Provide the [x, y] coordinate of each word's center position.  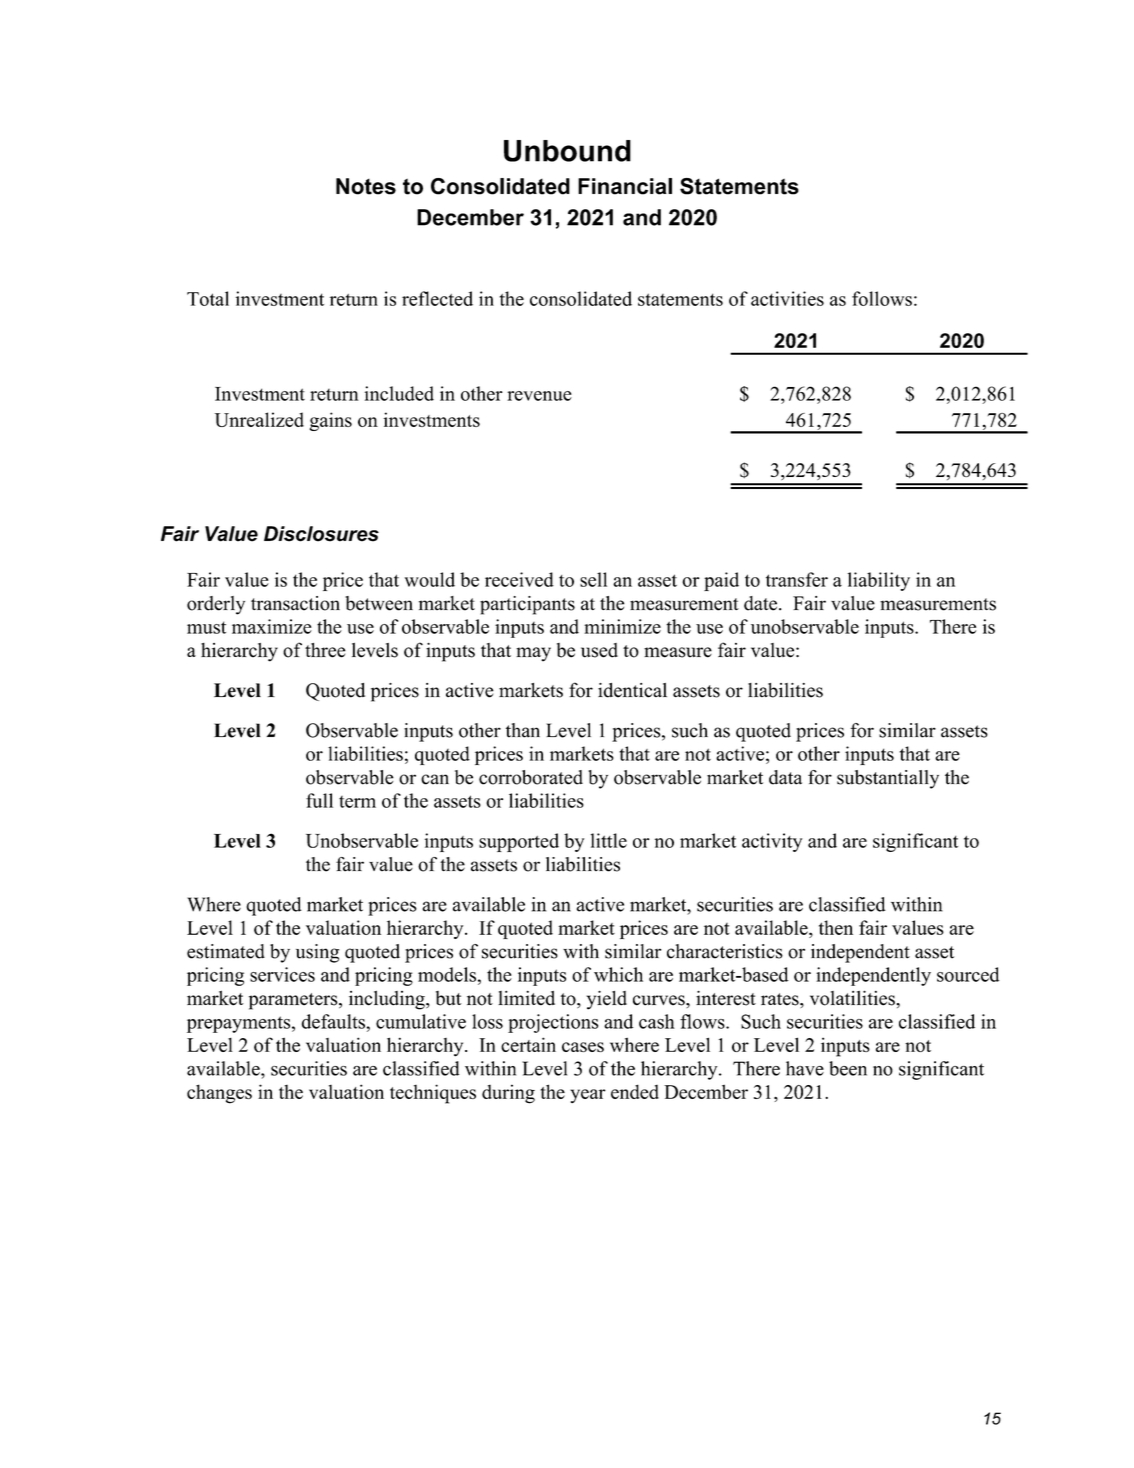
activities [787, 298]
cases [583, 1047]
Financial [625, 186]
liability [879, 581]
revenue [539, 396]
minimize [622, 626]
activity [772, 842]
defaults [334, 1021]
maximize [272, 626]
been [848, 1068]
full [319, 800]
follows [882, 298]
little [609, 840]
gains [331, 421]
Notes [366, 186]
